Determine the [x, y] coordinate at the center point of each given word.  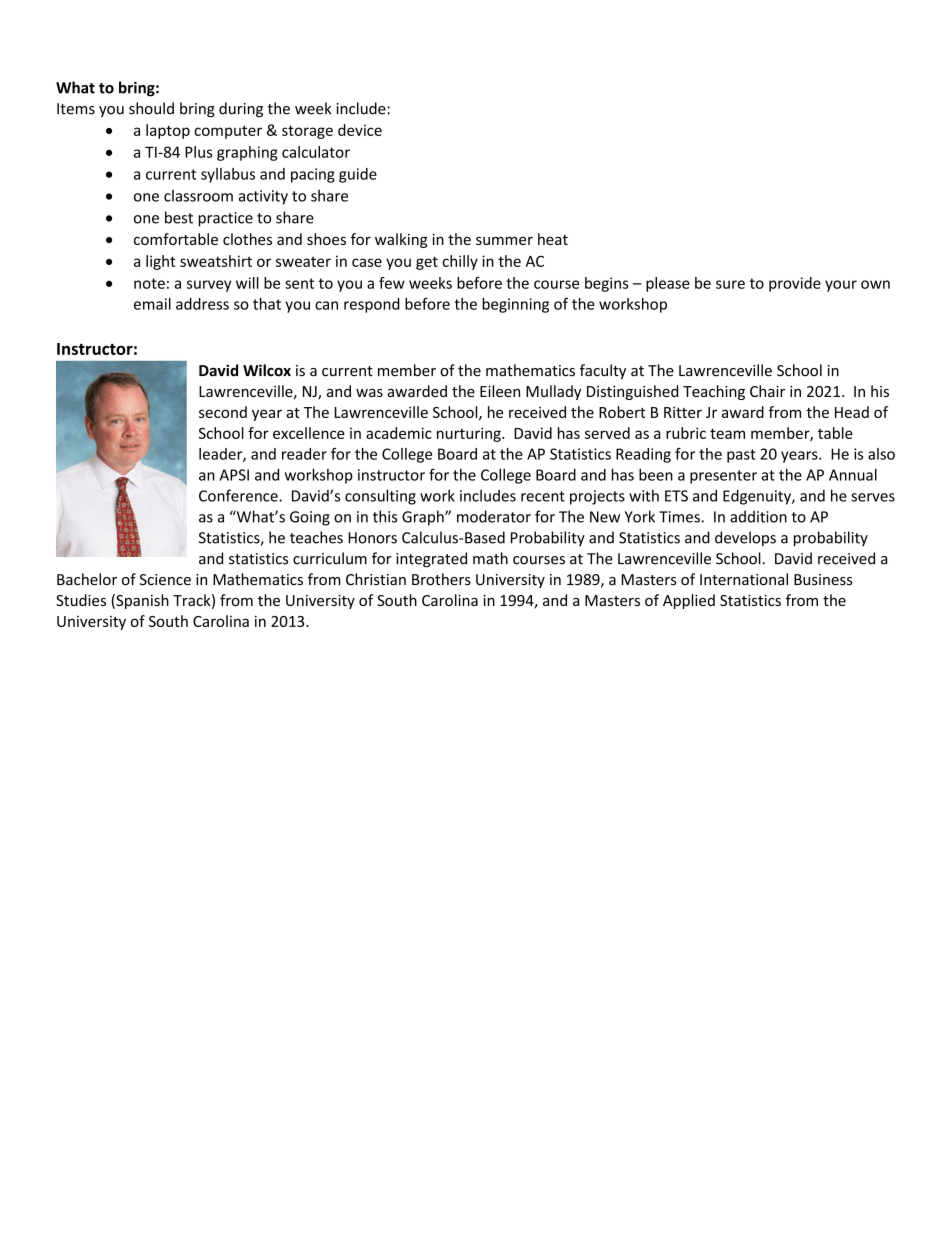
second [223, 412]
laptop [168, 131]
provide [795, 284]
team [727, 433]
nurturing [470, 434]
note [149, 283]
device [360, 130]
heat [553, 239]
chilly [460, 262]
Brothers [441, 579]
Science [165, 580]
